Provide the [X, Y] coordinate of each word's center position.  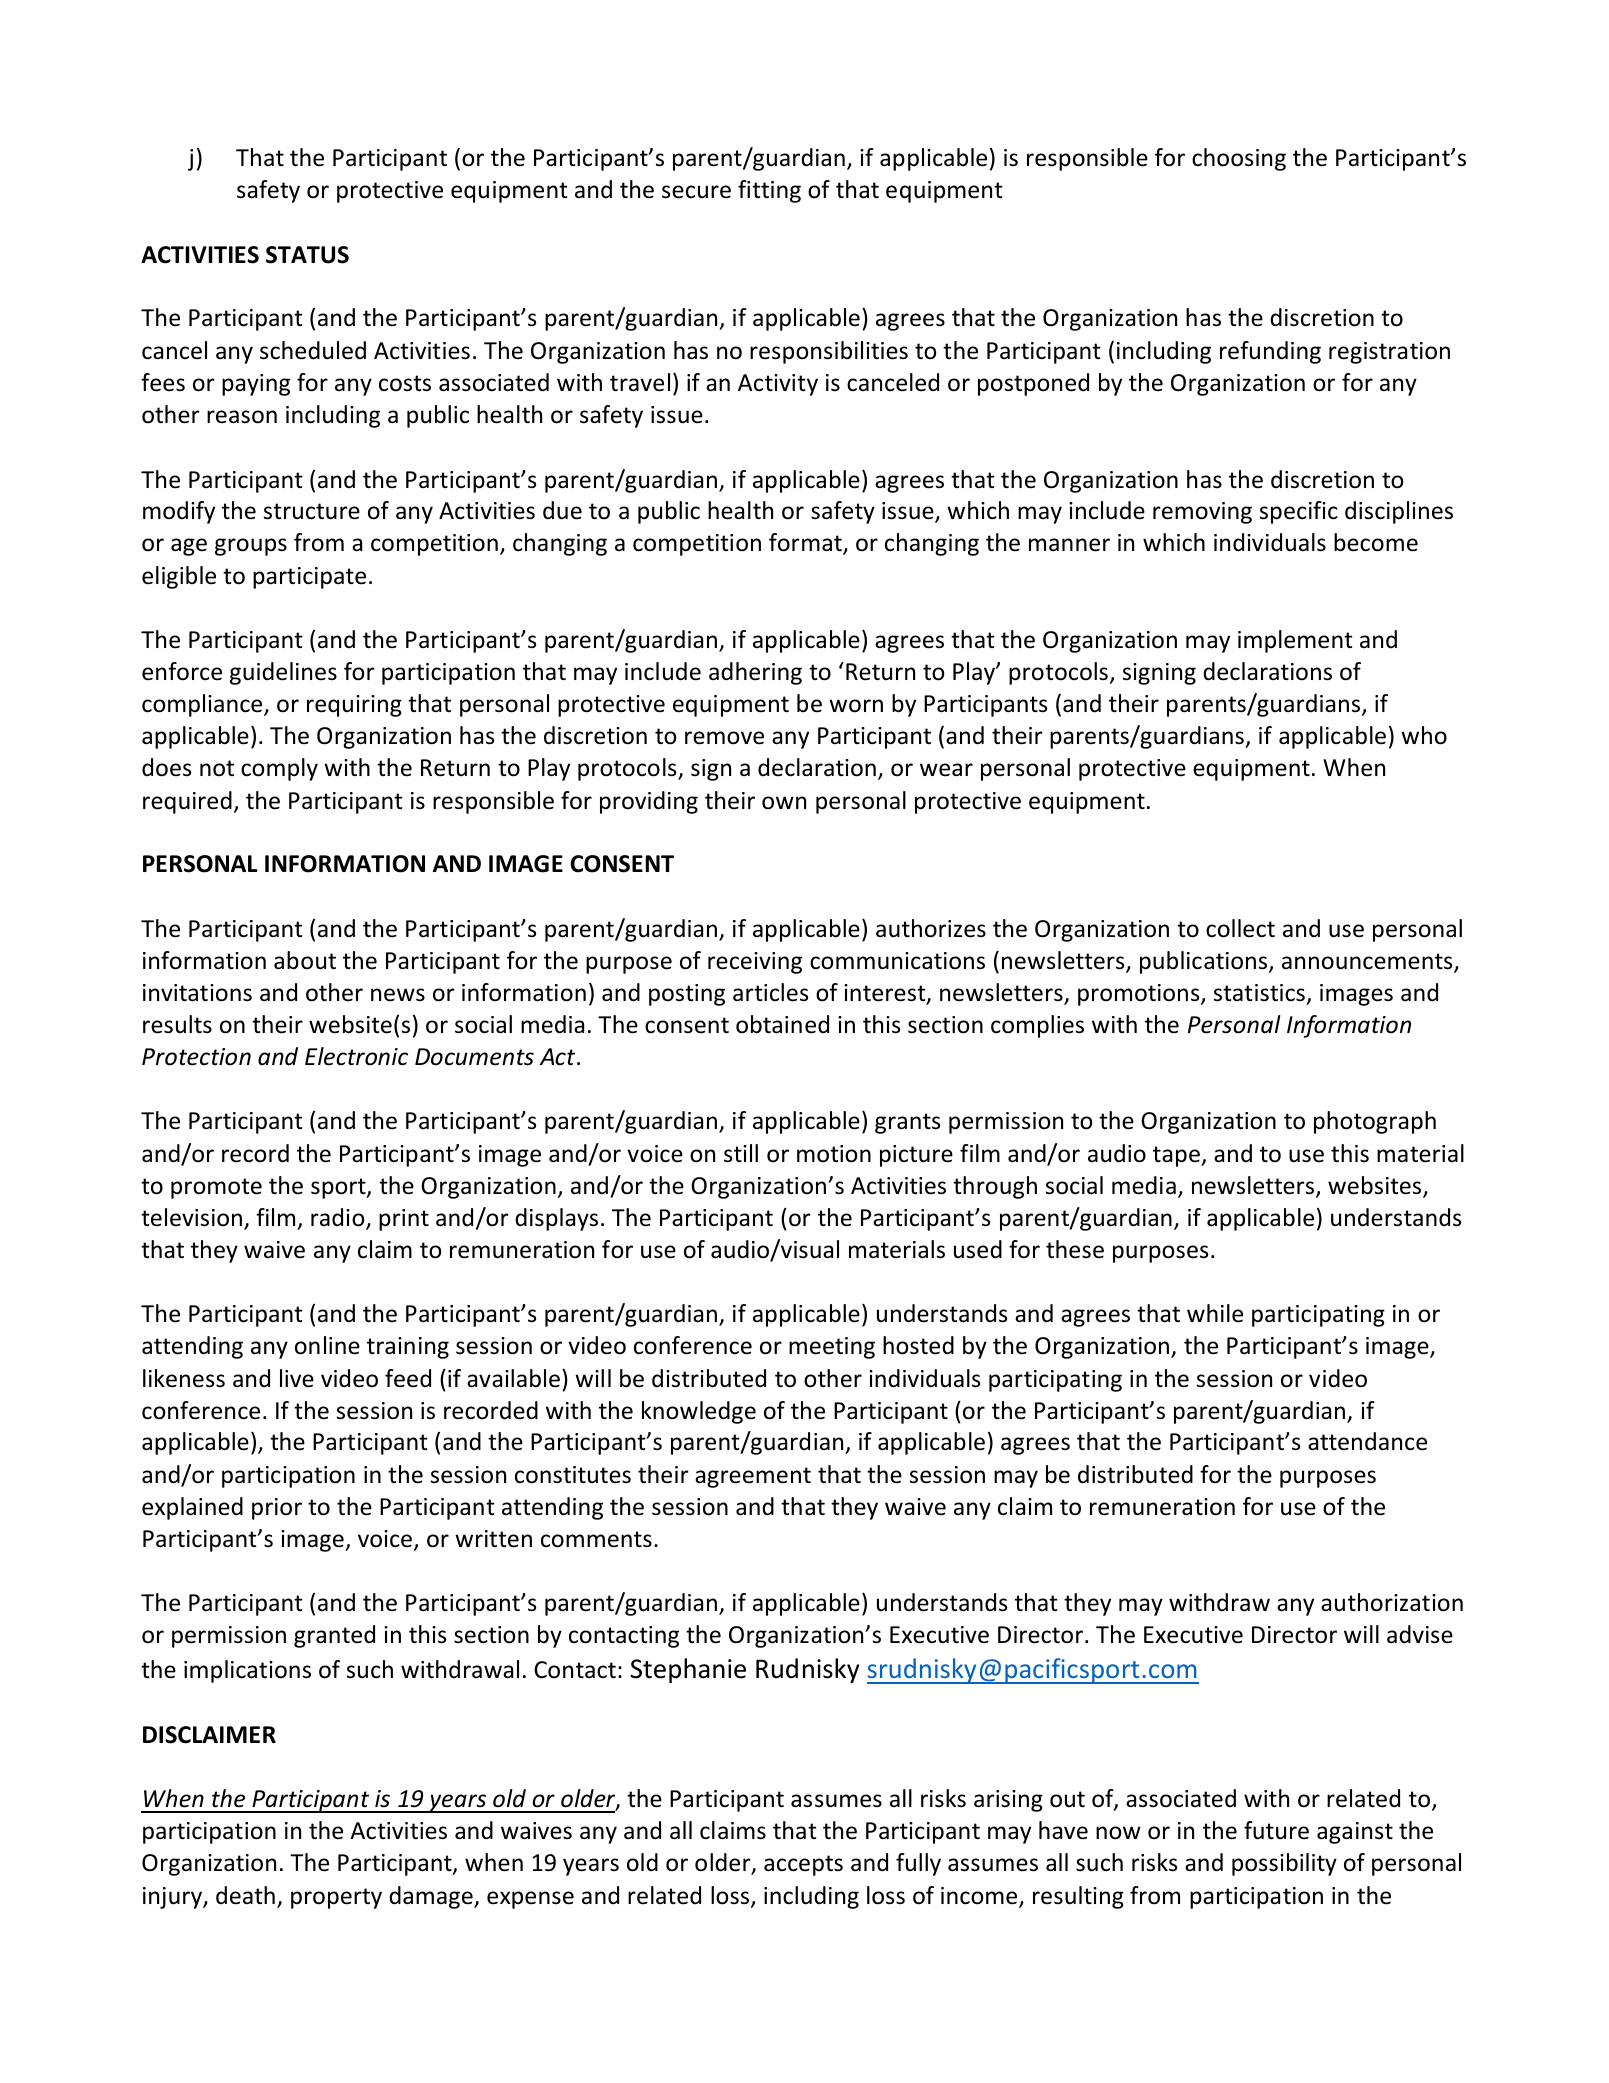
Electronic [356, 1056]
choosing [1239, 159]
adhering [755, 673]
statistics [1259, 993]
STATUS [307, 255]
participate [309, 578]
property [336, 1898]
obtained [782, 1024]
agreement [753, 1477]
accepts [803, 1865]
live [297, 1378]
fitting [769, 191]
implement [1295, 641]
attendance [1367, 1441]
